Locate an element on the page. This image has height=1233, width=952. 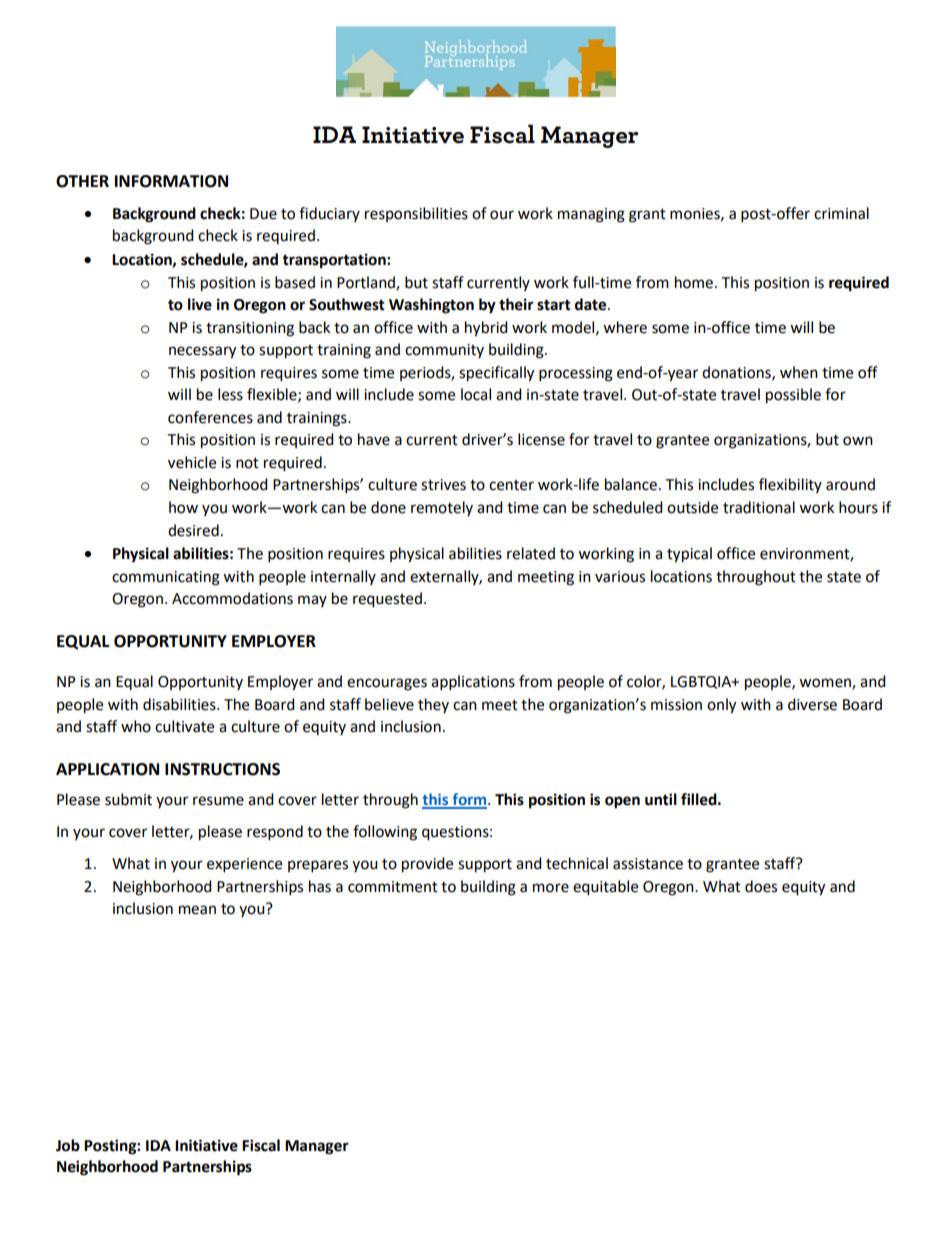
traditional is located at coordinates (759, 507).
